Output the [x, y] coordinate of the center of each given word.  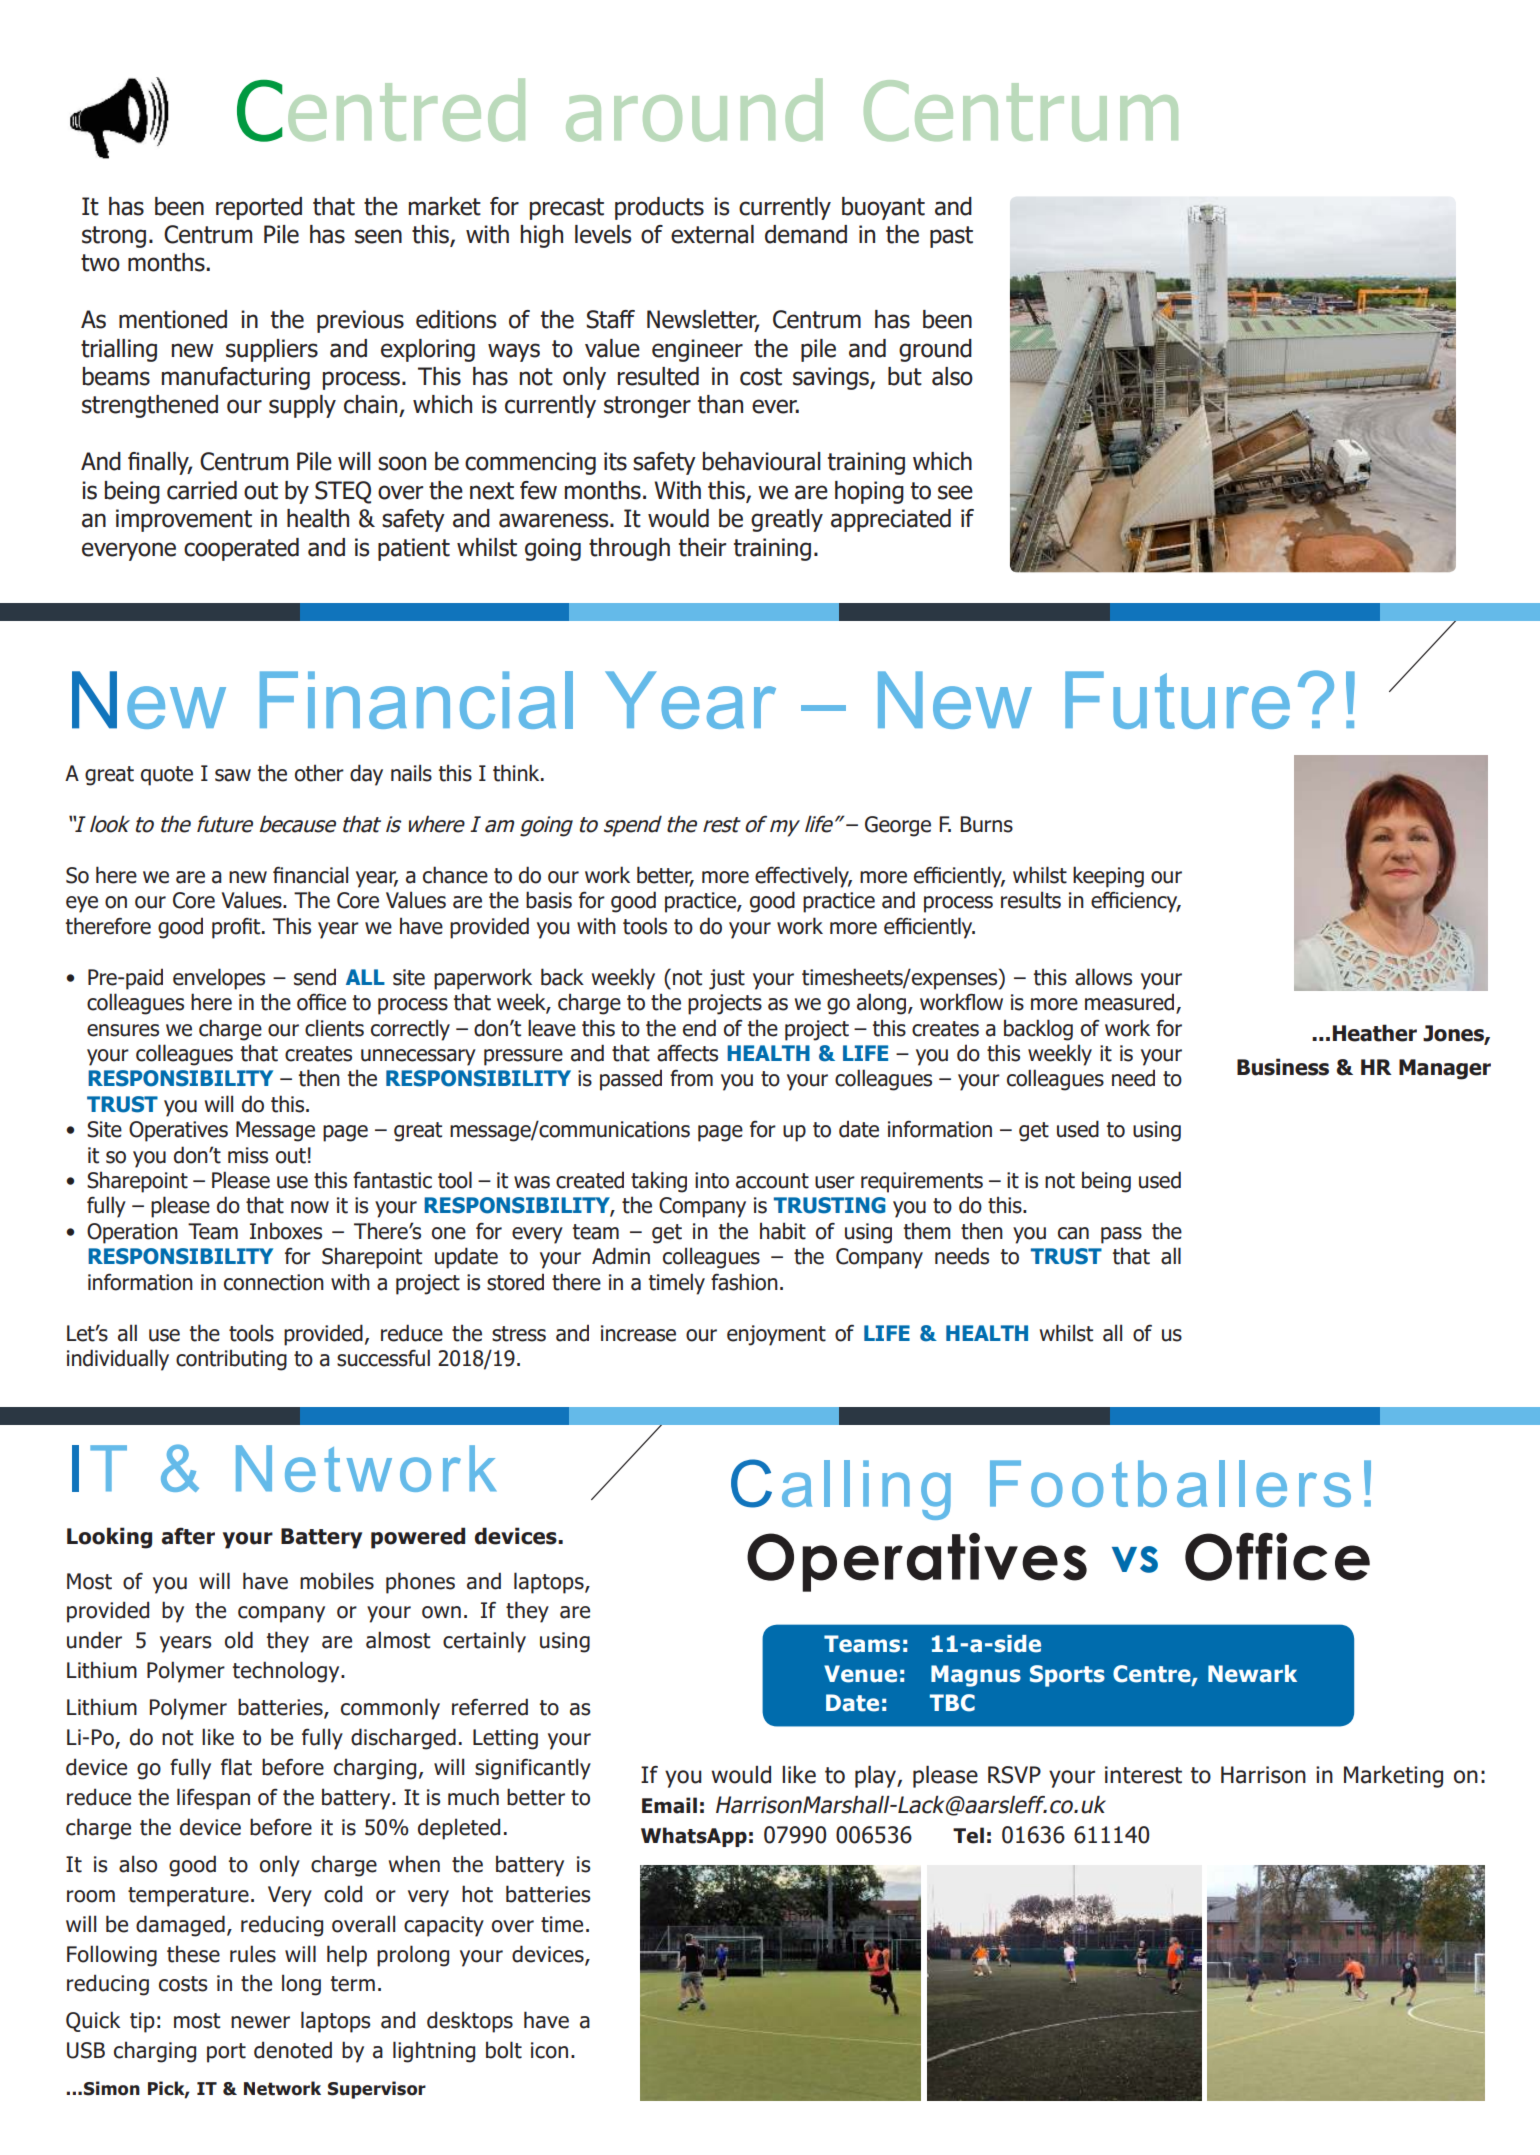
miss [248, 1155]
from [691, 1078]
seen [378, 236]
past [951, 237]
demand [806, 234]
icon [549, 2050]
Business [1283, 1067]
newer [260, 2022]
